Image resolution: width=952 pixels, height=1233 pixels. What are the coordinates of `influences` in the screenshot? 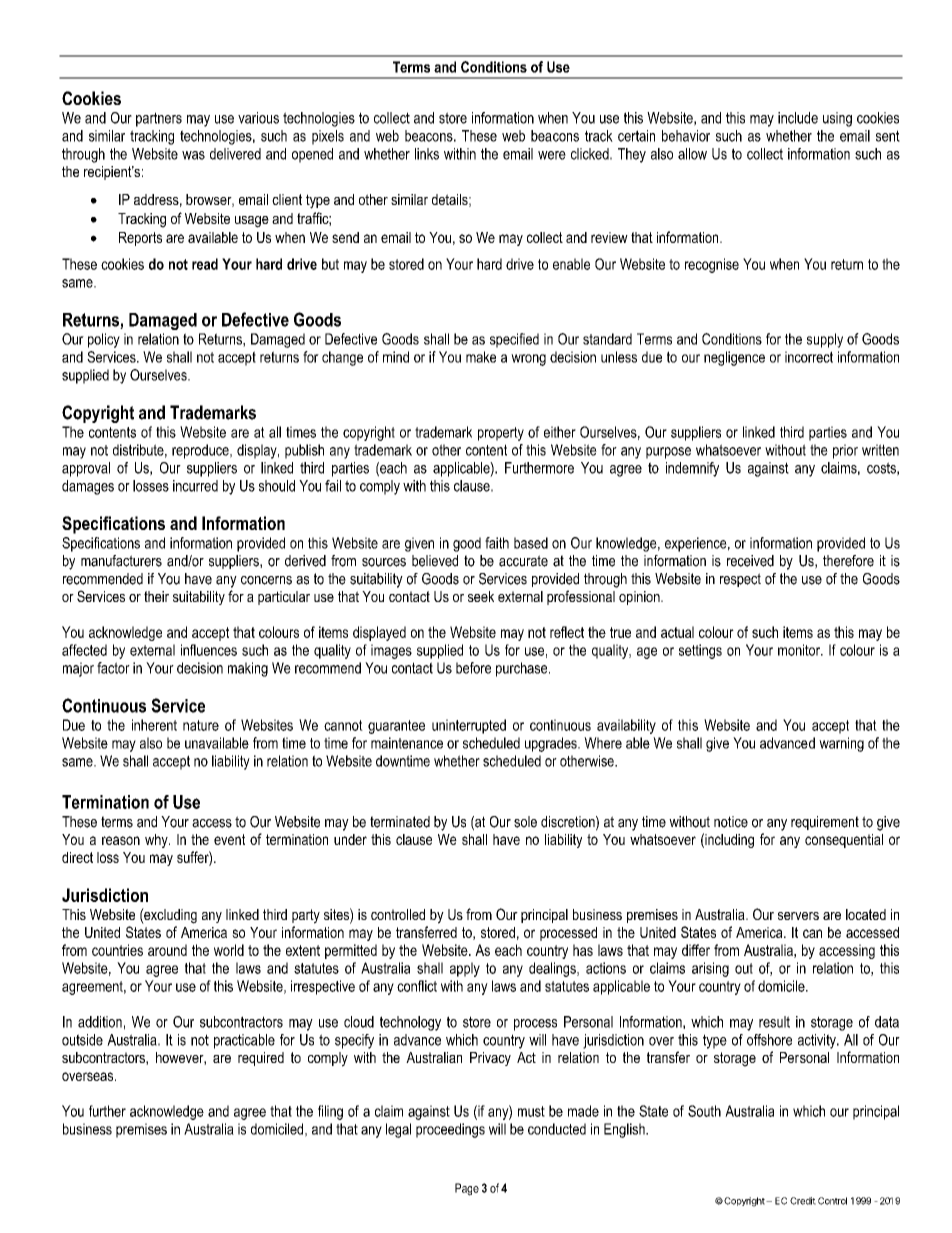 It's located at (209, 650).
